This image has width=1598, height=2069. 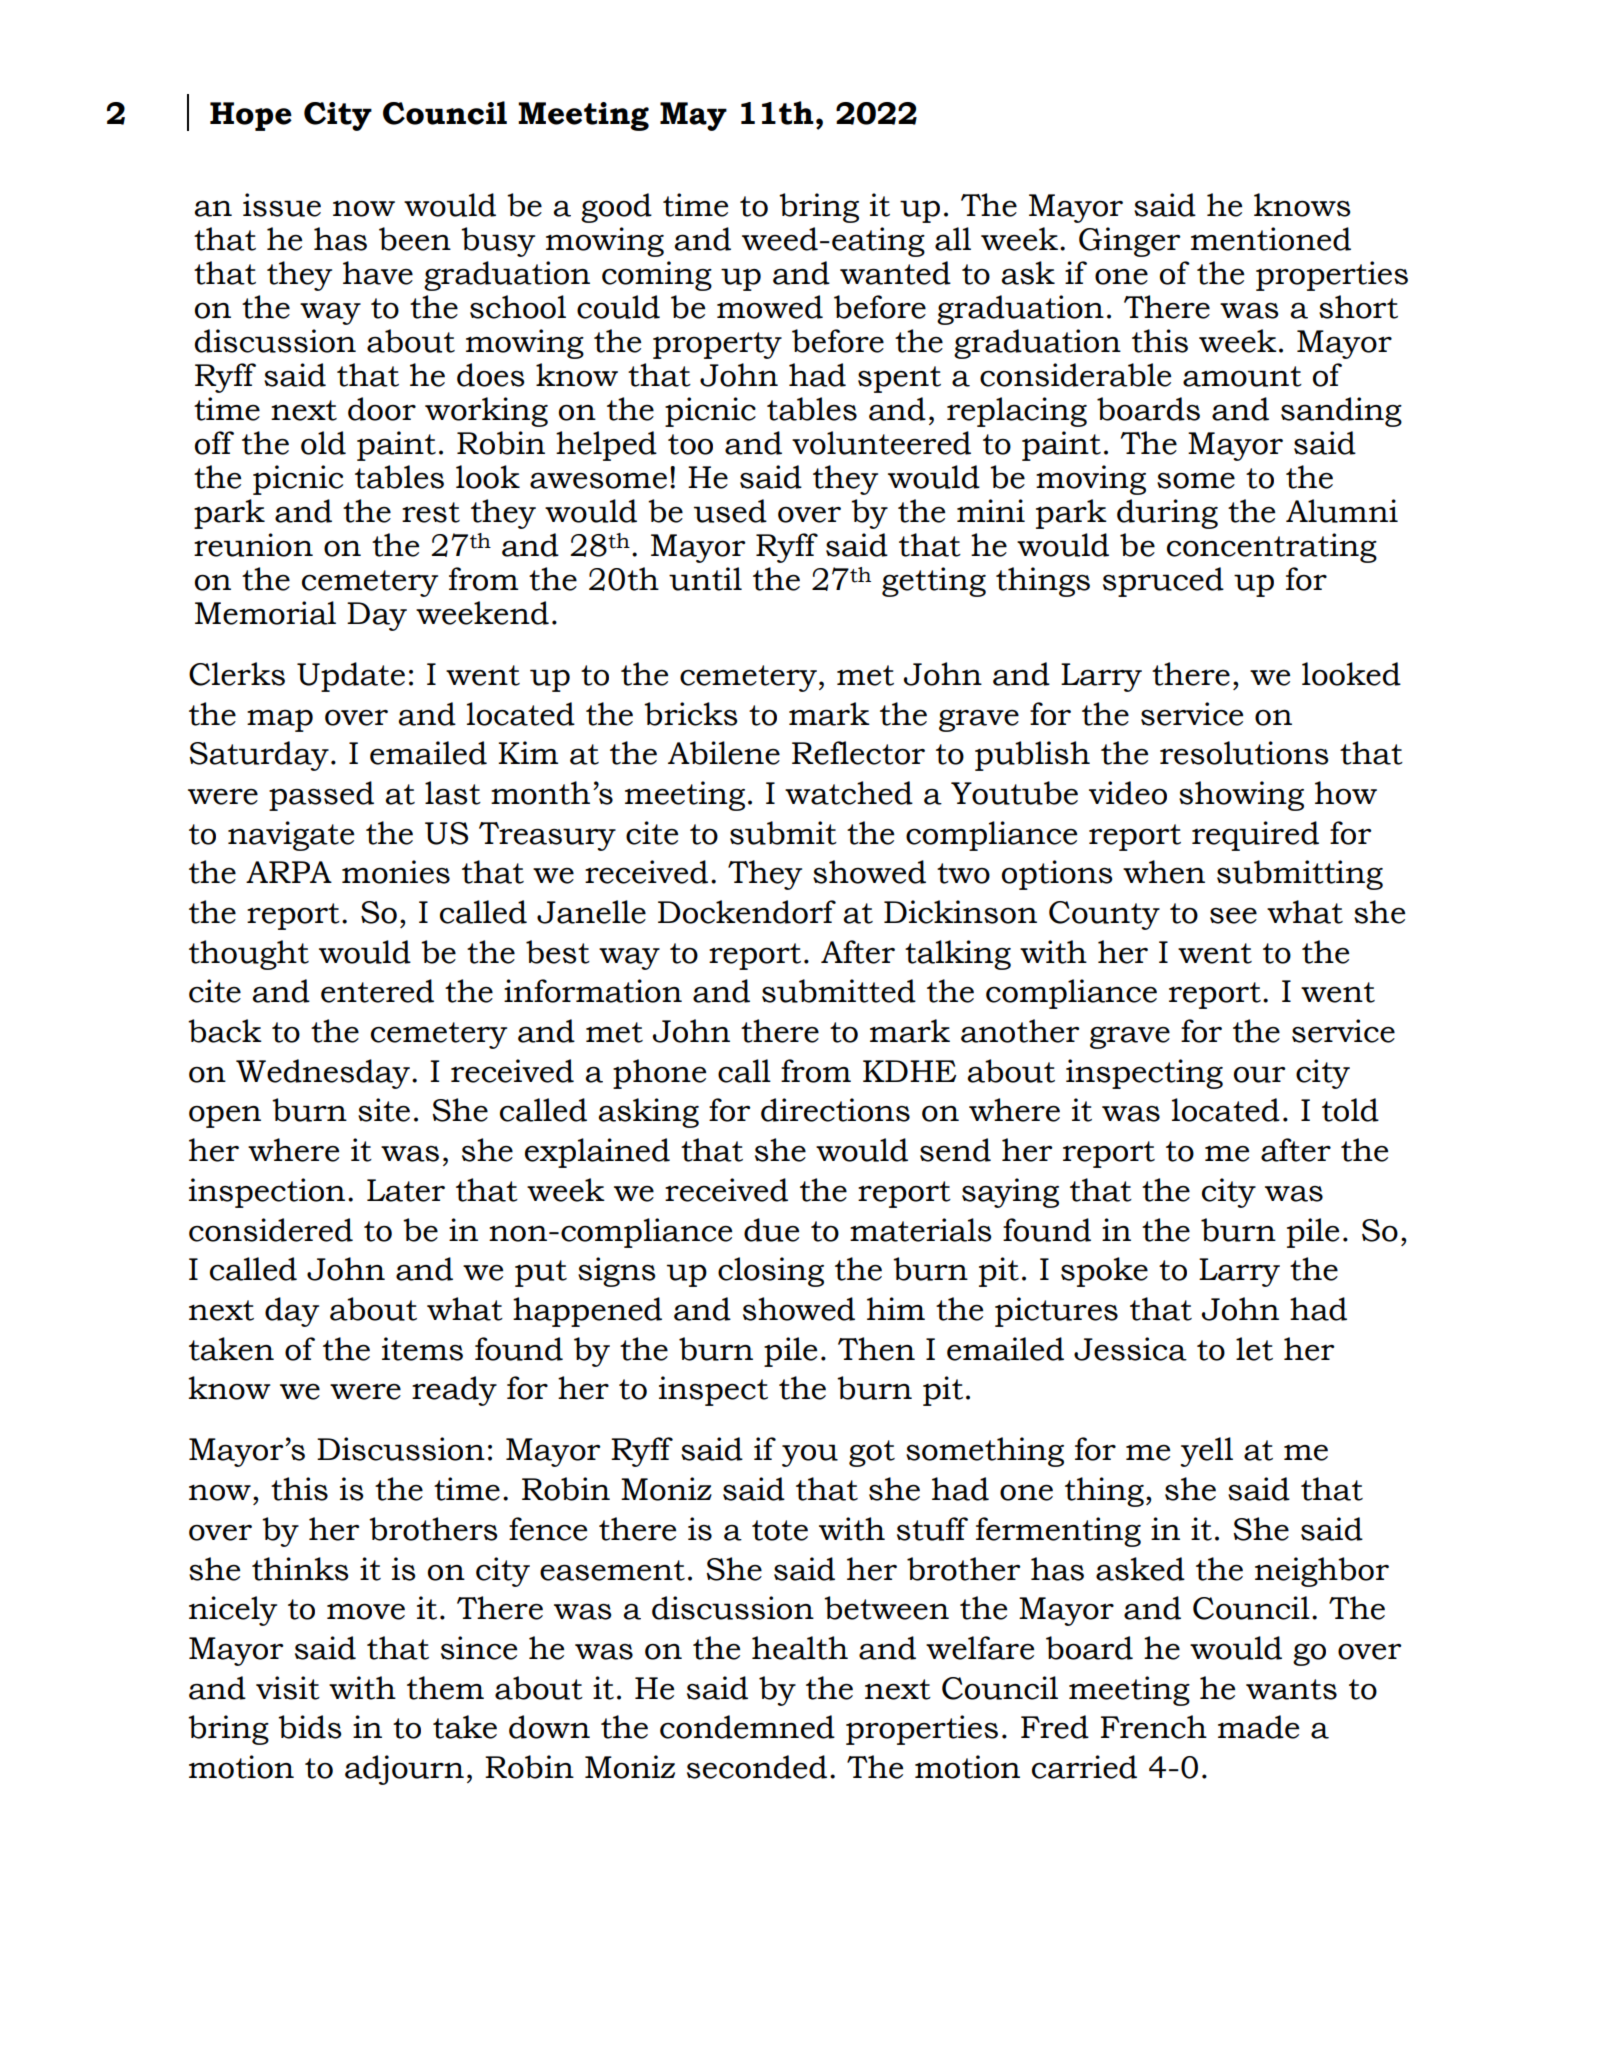 What do you see at coordinates (282, 205) in the image?
I see `issue` at bounding box center [282, 205].
